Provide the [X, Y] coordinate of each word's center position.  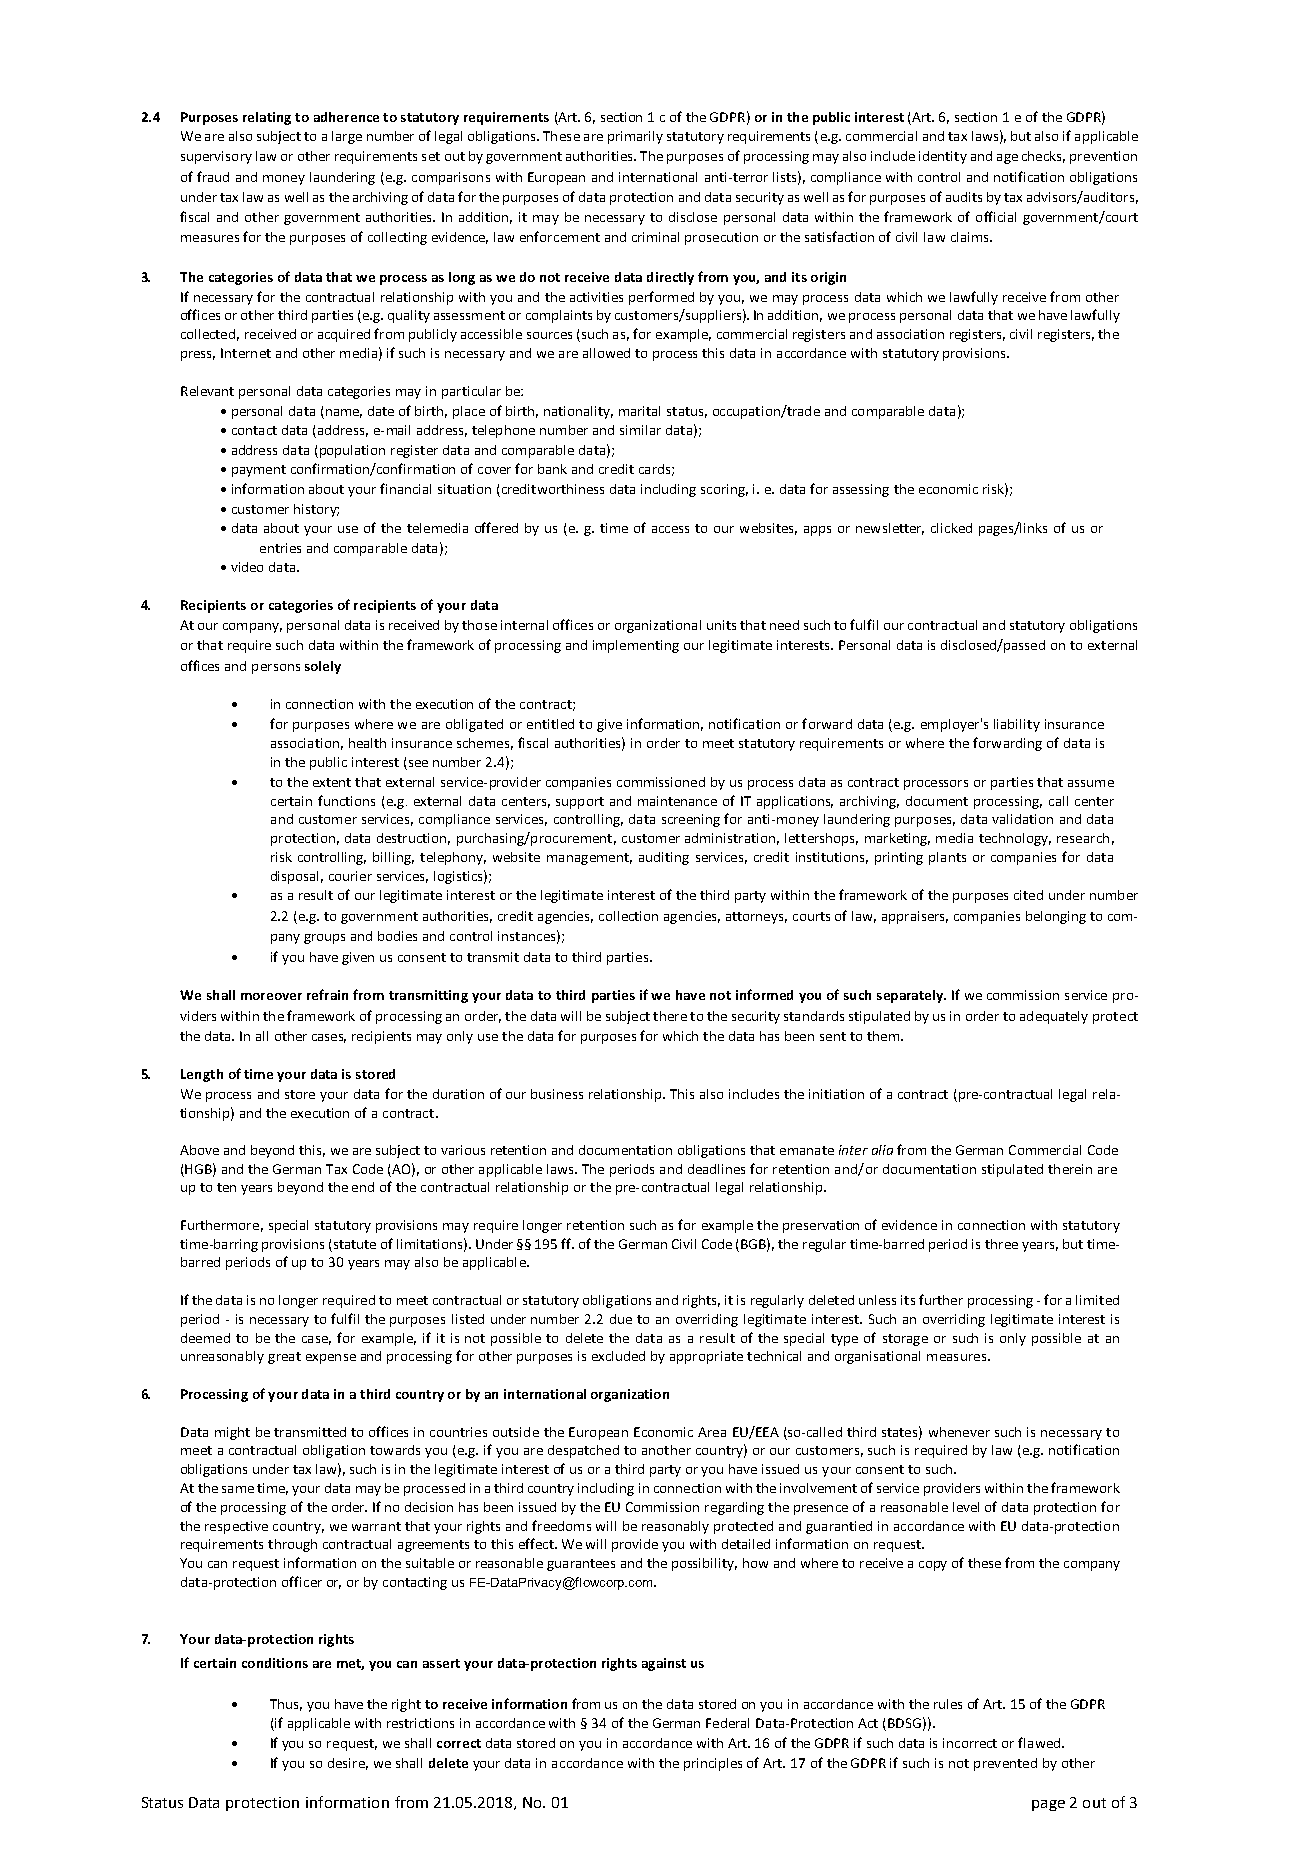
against [664, 1664]
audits [964, 197]
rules [948, 1704]
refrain [327, 994]
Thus [286, 1705]
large [347, 137]
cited [1028, 895]
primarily [635, 137]
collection [628, 916]
